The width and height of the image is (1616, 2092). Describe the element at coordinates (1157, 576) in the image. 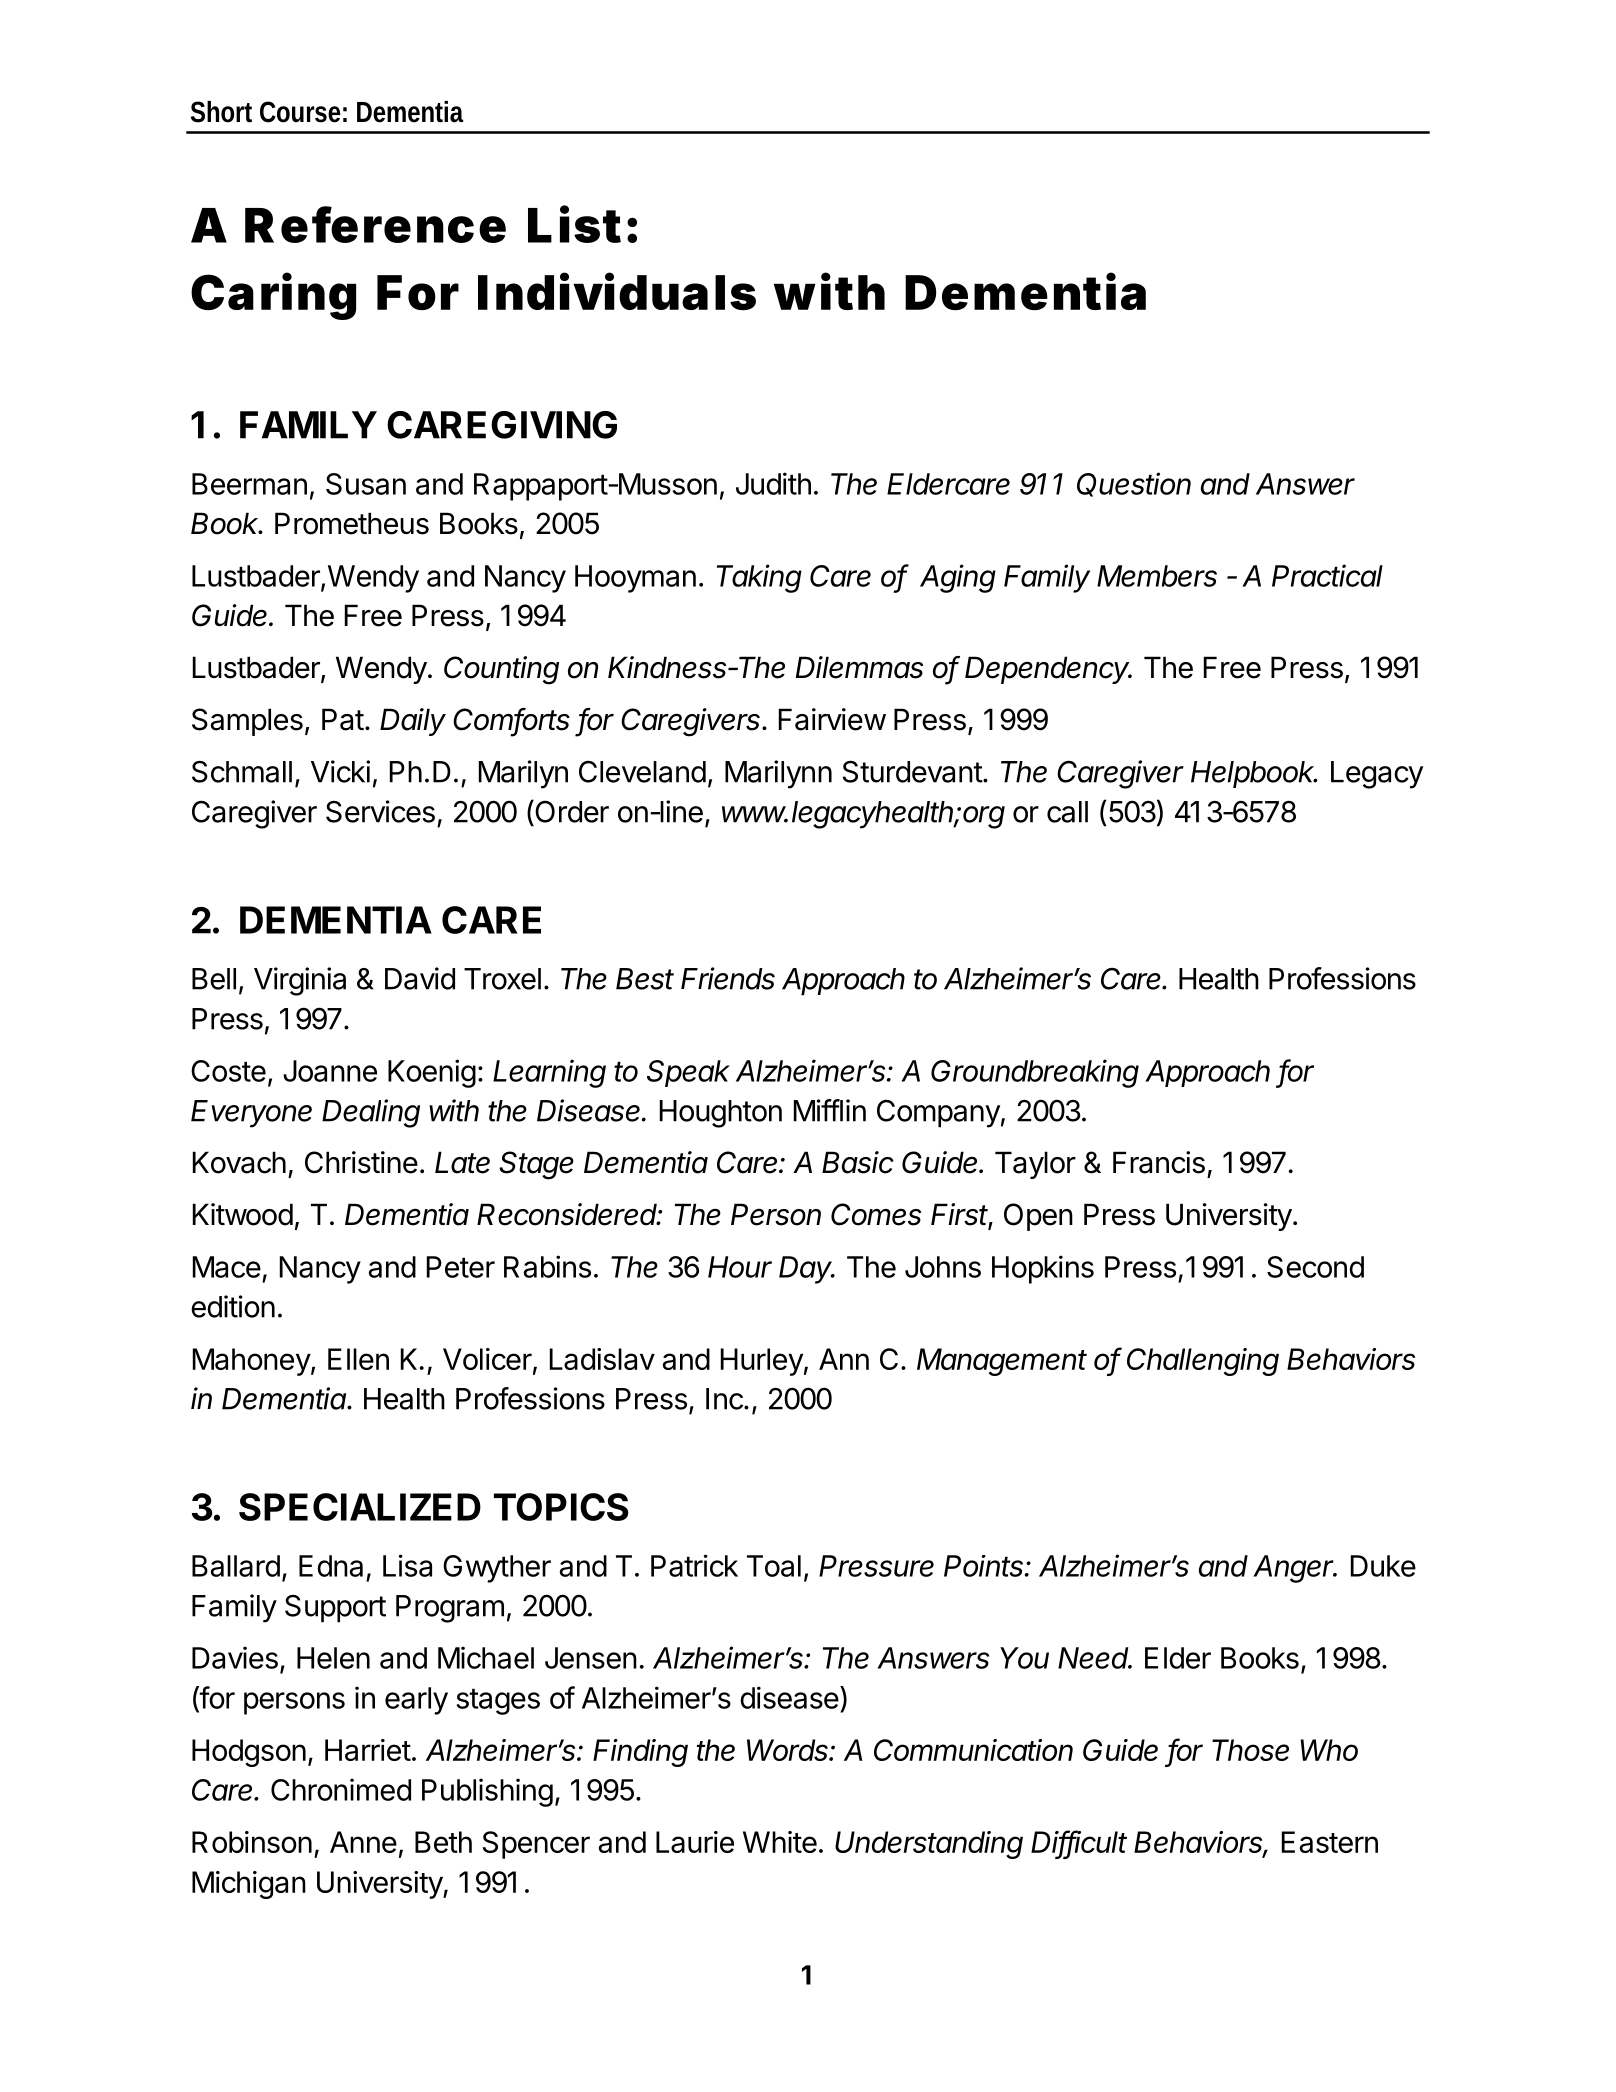

I see `Members` at that location.
